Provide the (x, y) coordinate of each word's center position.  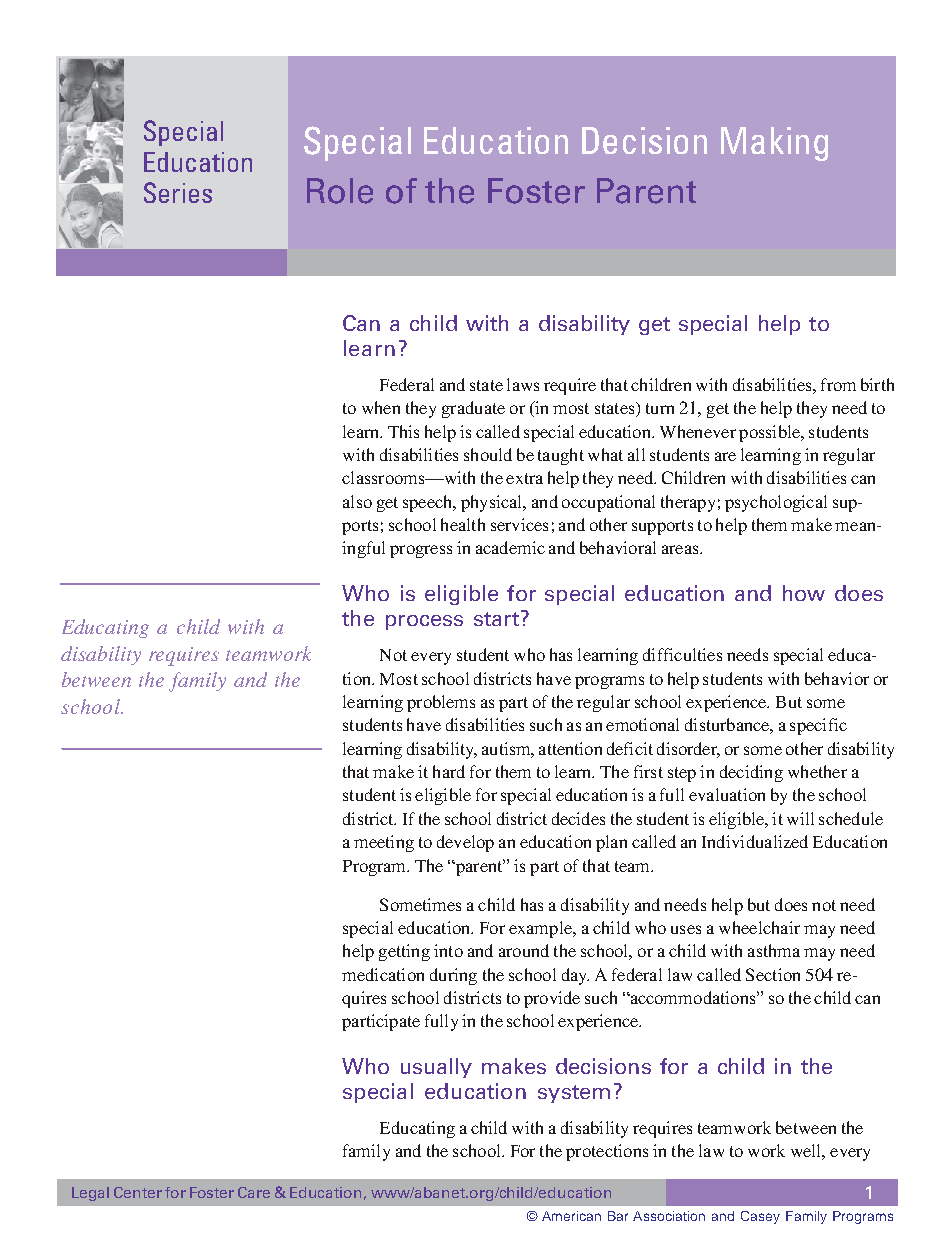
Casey (760, 1217)
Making (774, 144)
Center (138, 1192)
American (571, 1216)
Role (340, 191)
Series (178, 192)
